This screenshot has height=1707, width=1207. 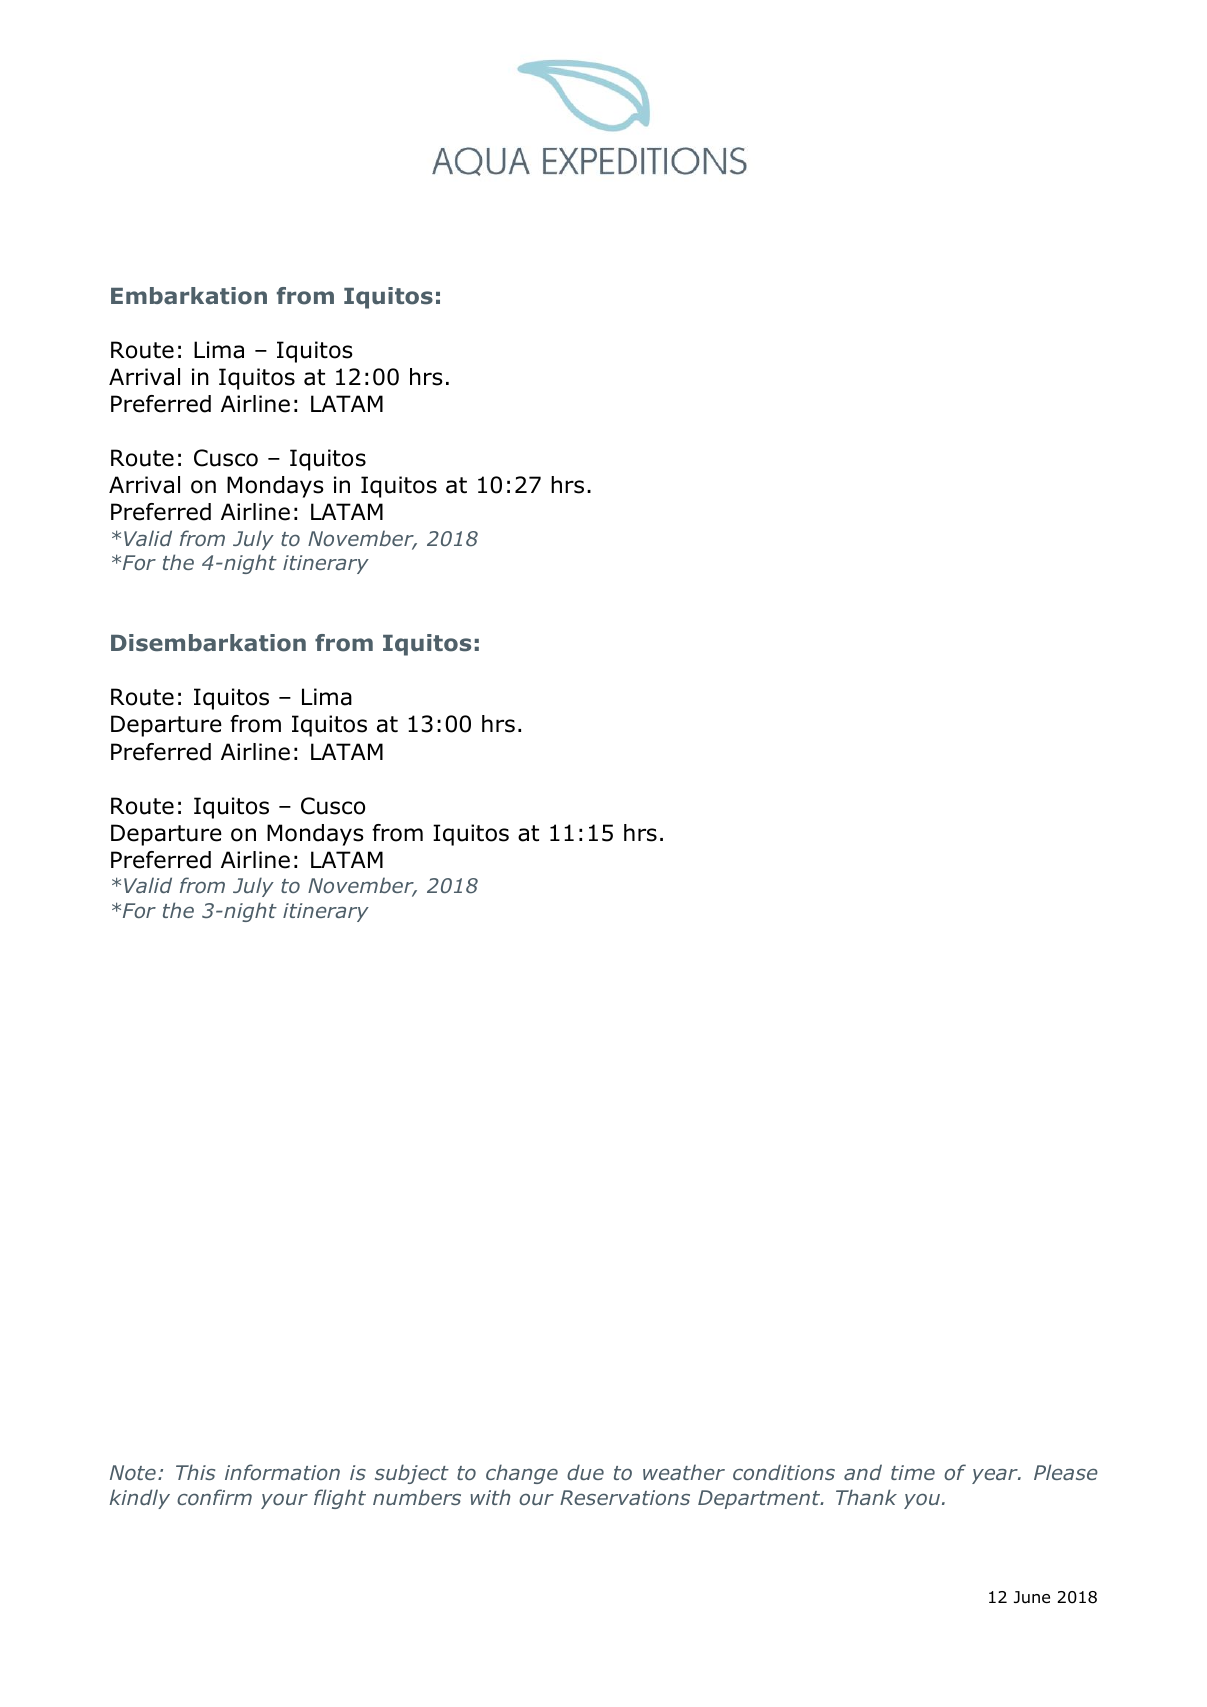 What do you see at coordinates (490, 1497) in the screenshot?
I see `with` at bounding box center [490, 1497].
